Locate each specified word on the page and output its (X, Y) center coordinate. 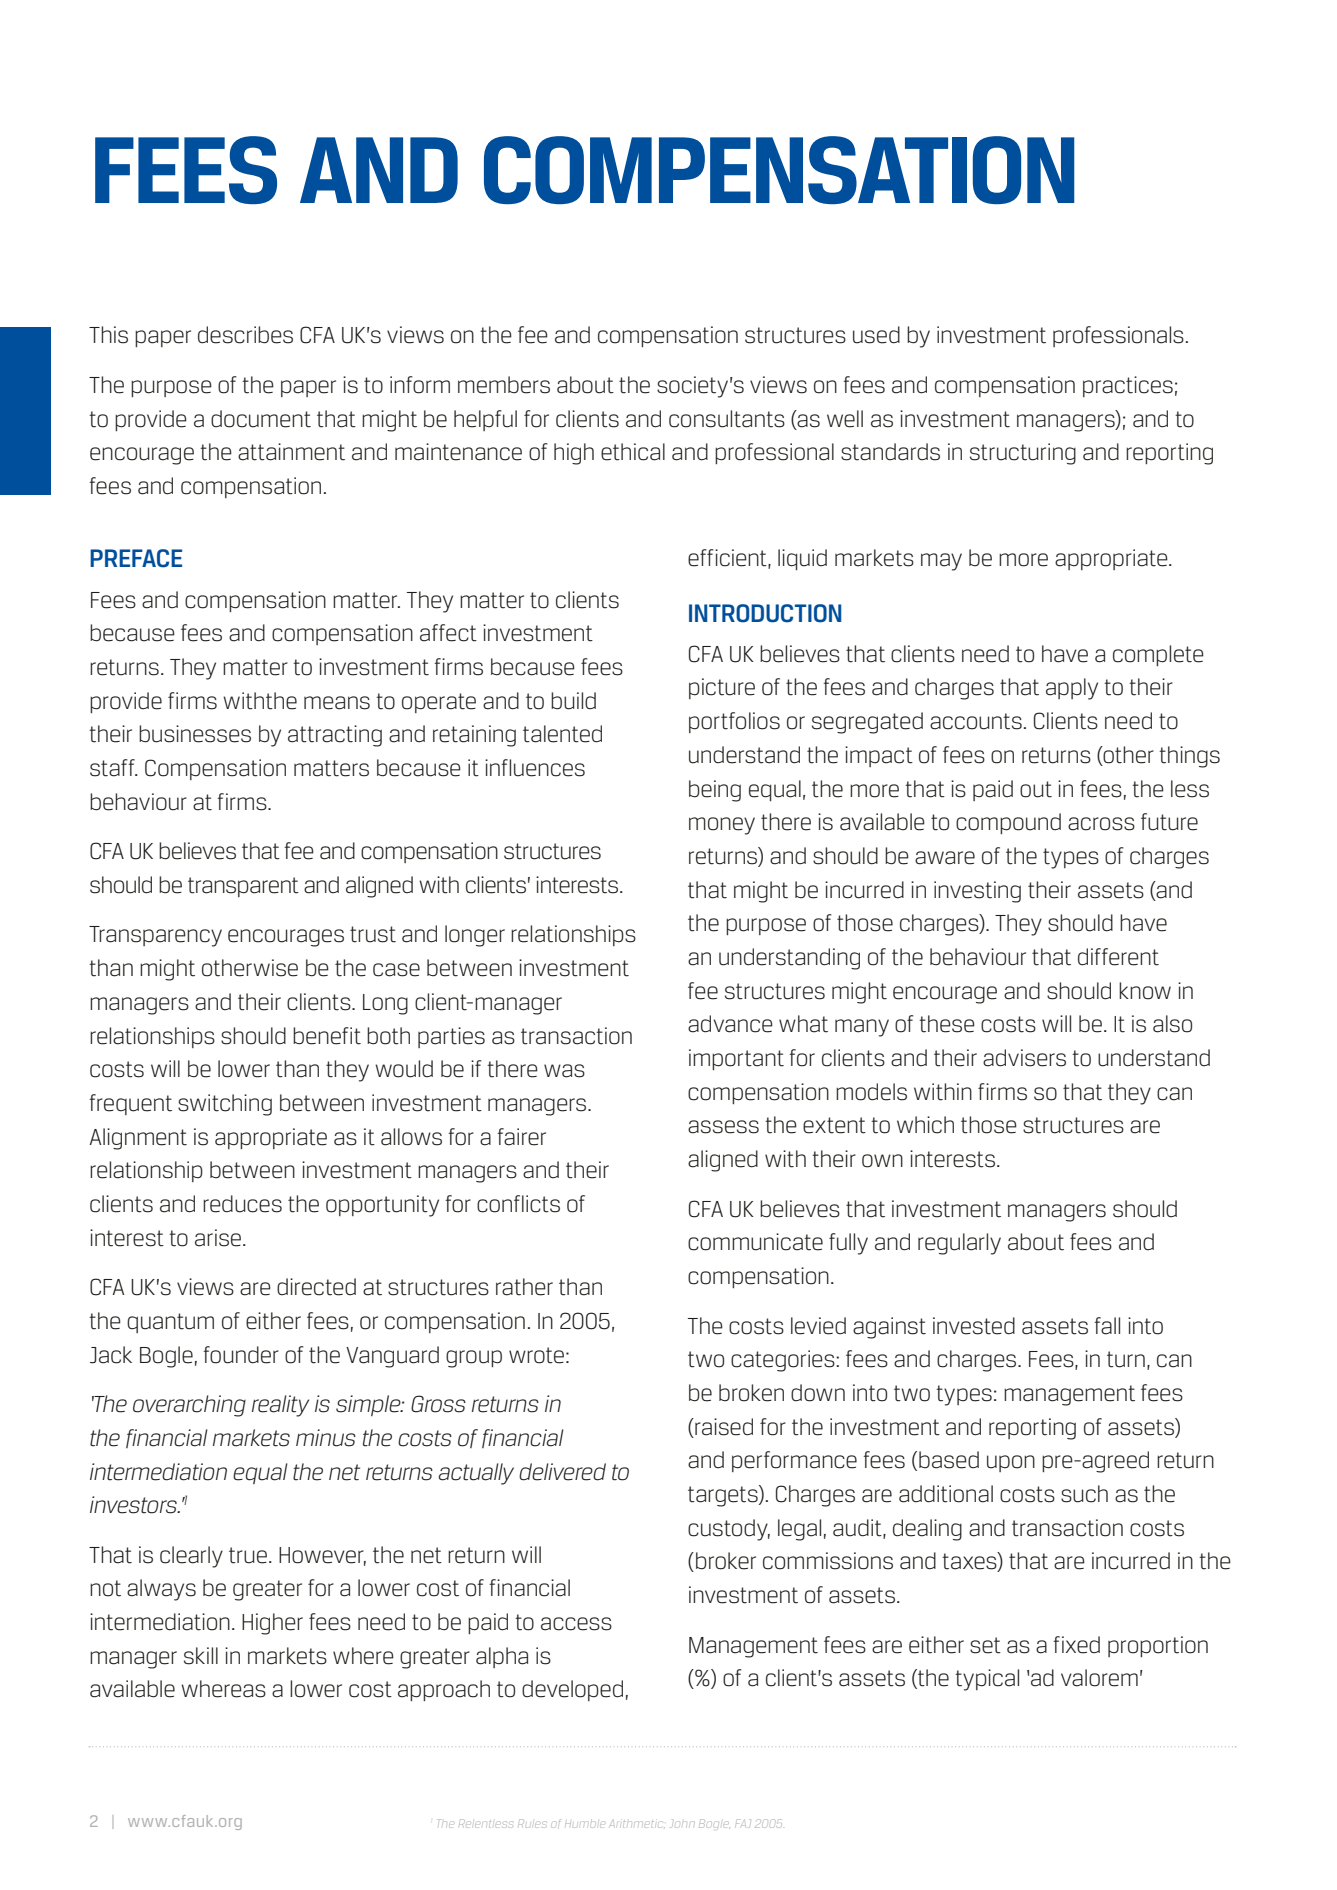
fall (1107, 1326)
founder (241, 1355)
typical (987, 1680)
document (261, 419)
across (1101, 824)
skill (201, 1656)
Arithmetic (637, 1824)
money (722, 826)
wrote (536, 1355)
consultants (727, 419)
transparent (243, 887)
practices (1128, 386)
